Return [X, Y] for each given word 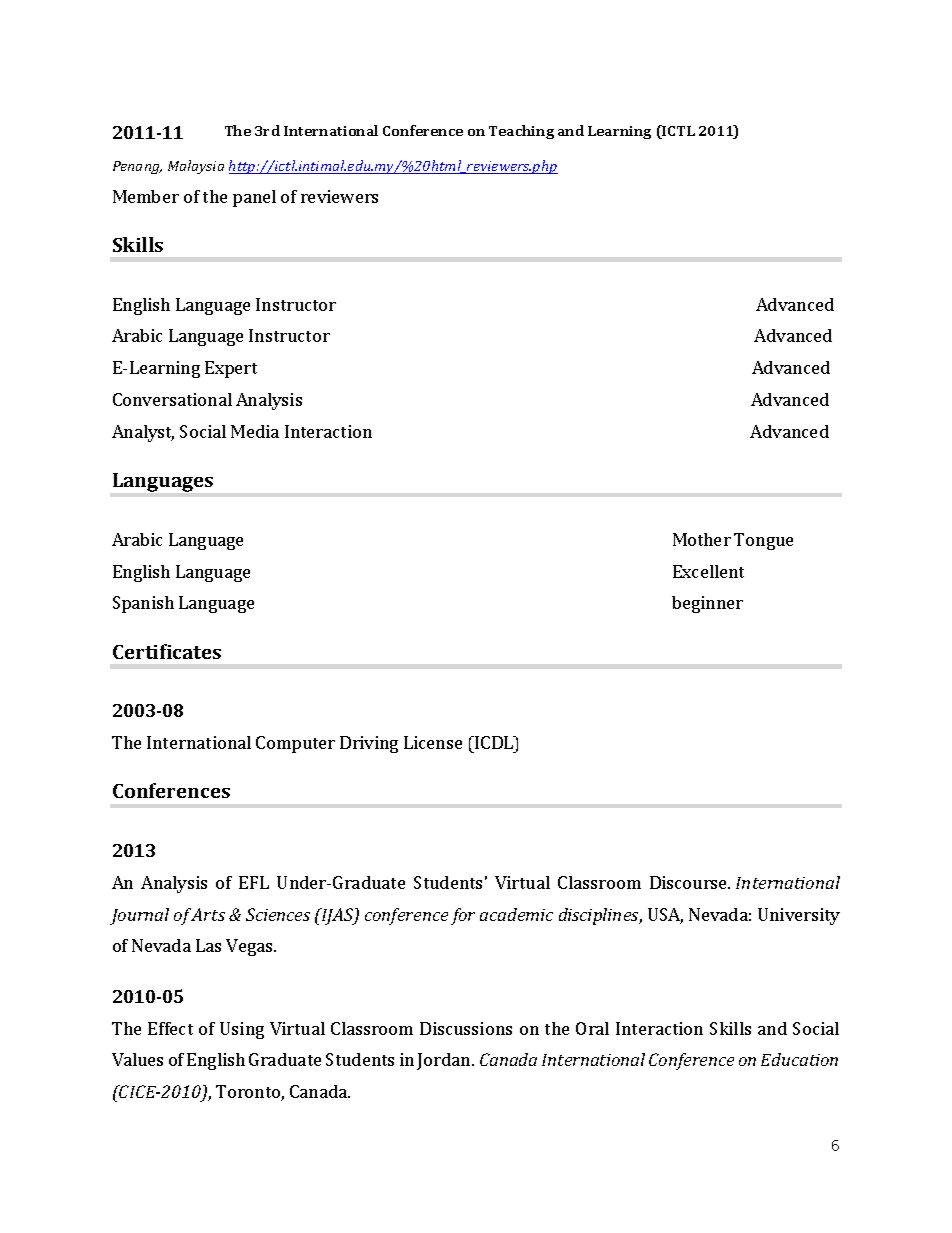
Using [242, 1030]
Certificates [167, 651]
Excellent [708, 571]
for [463, 916]
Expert [231, 369]
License [433, 742]
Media [255, 431]
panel [254, 198]
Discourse [690, 882]
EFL [254, 882]
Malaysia [196, 167]
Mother [702, 539]
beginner [707, 604]
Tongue [763, 541]
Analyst [143, 433]
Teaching [521, 132]
